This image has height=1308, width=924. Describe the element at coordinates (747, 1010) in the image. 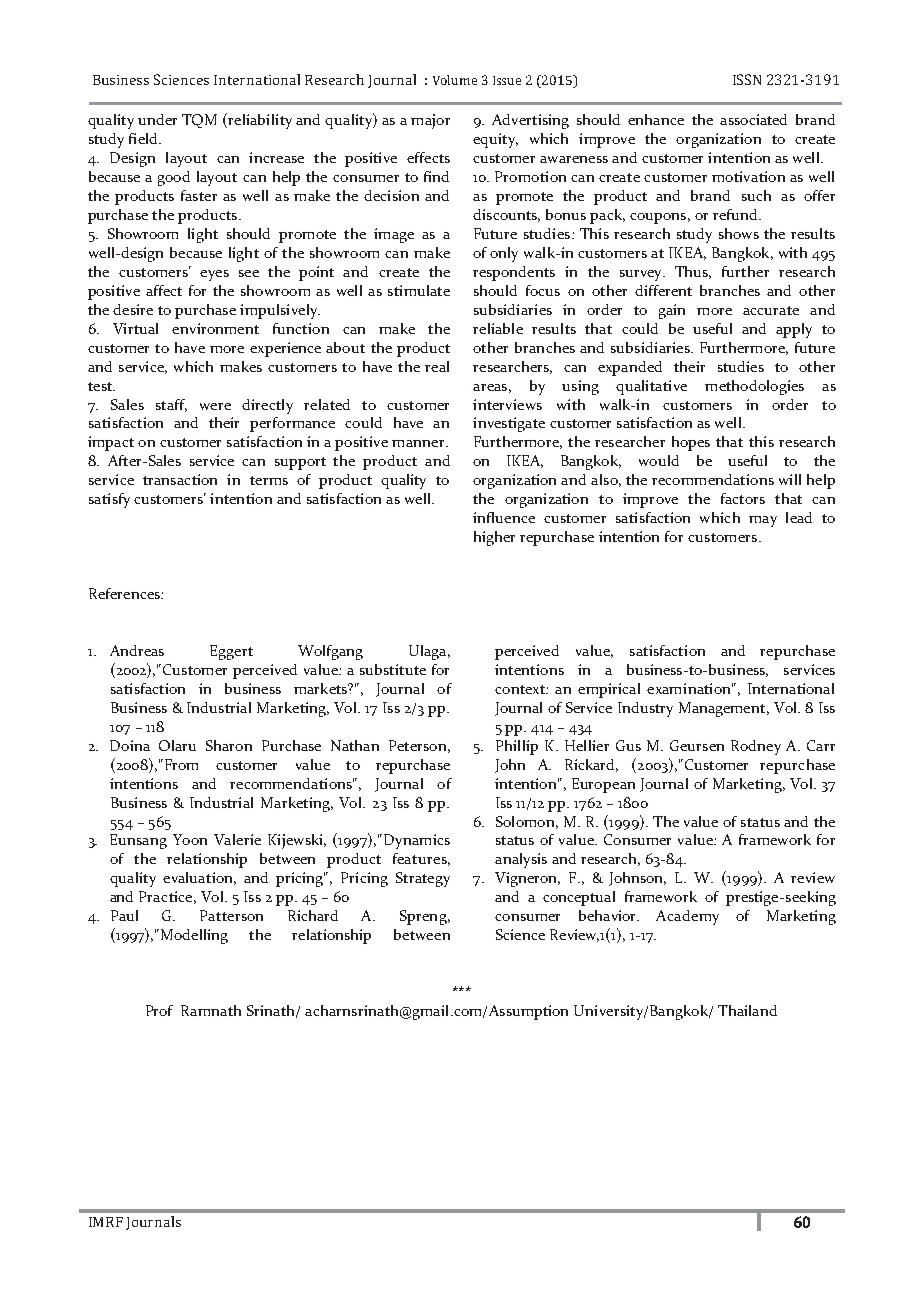

I see `Thailand` at that location.
